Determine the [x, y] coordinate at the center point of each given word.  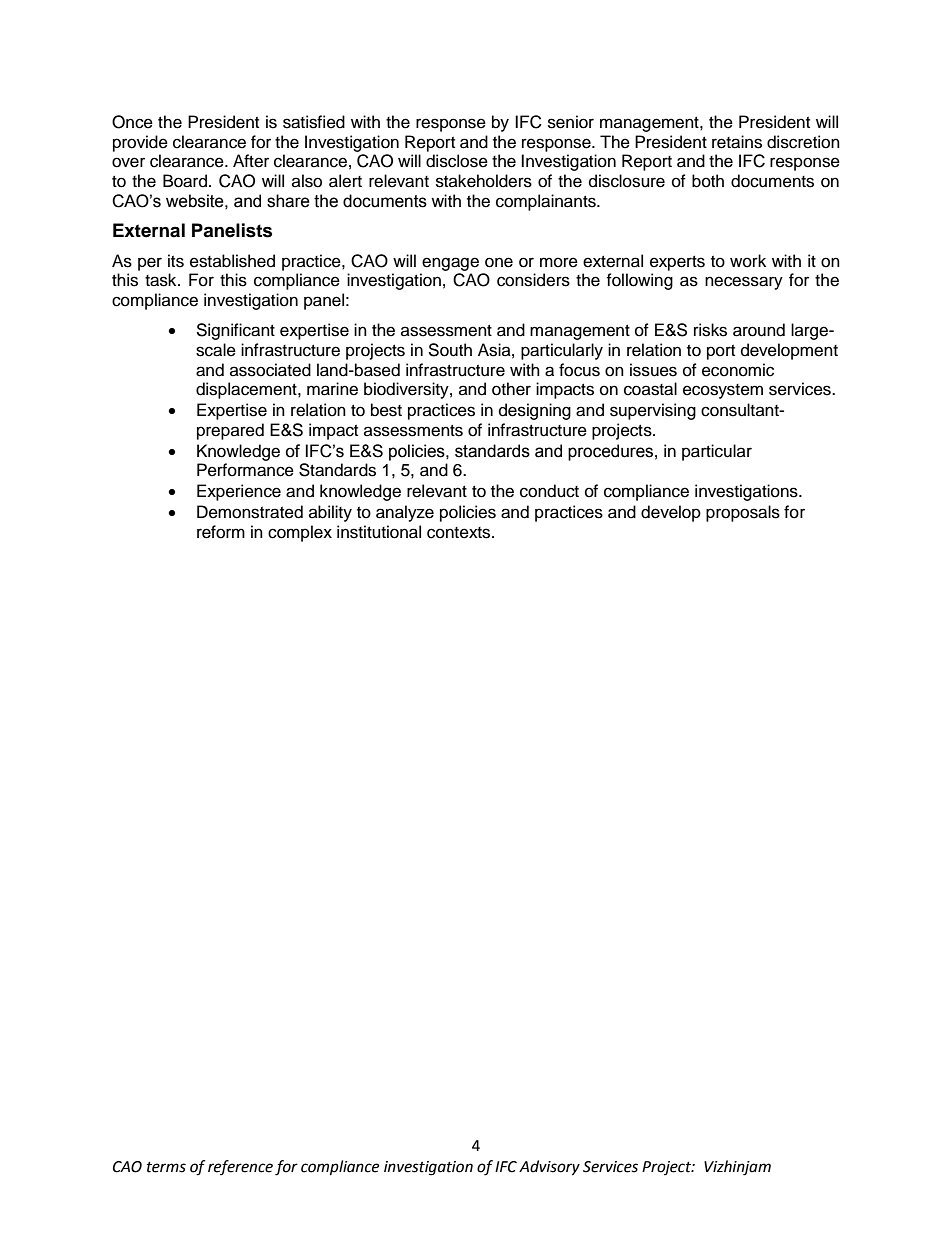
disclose [457, 161]
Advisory [549, 1168]
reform [221, 532]
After [251, 161]
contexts [460, 533]
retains [737, 142]
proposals [743, 513]
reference [240, 1167]
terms [166, 1167]
